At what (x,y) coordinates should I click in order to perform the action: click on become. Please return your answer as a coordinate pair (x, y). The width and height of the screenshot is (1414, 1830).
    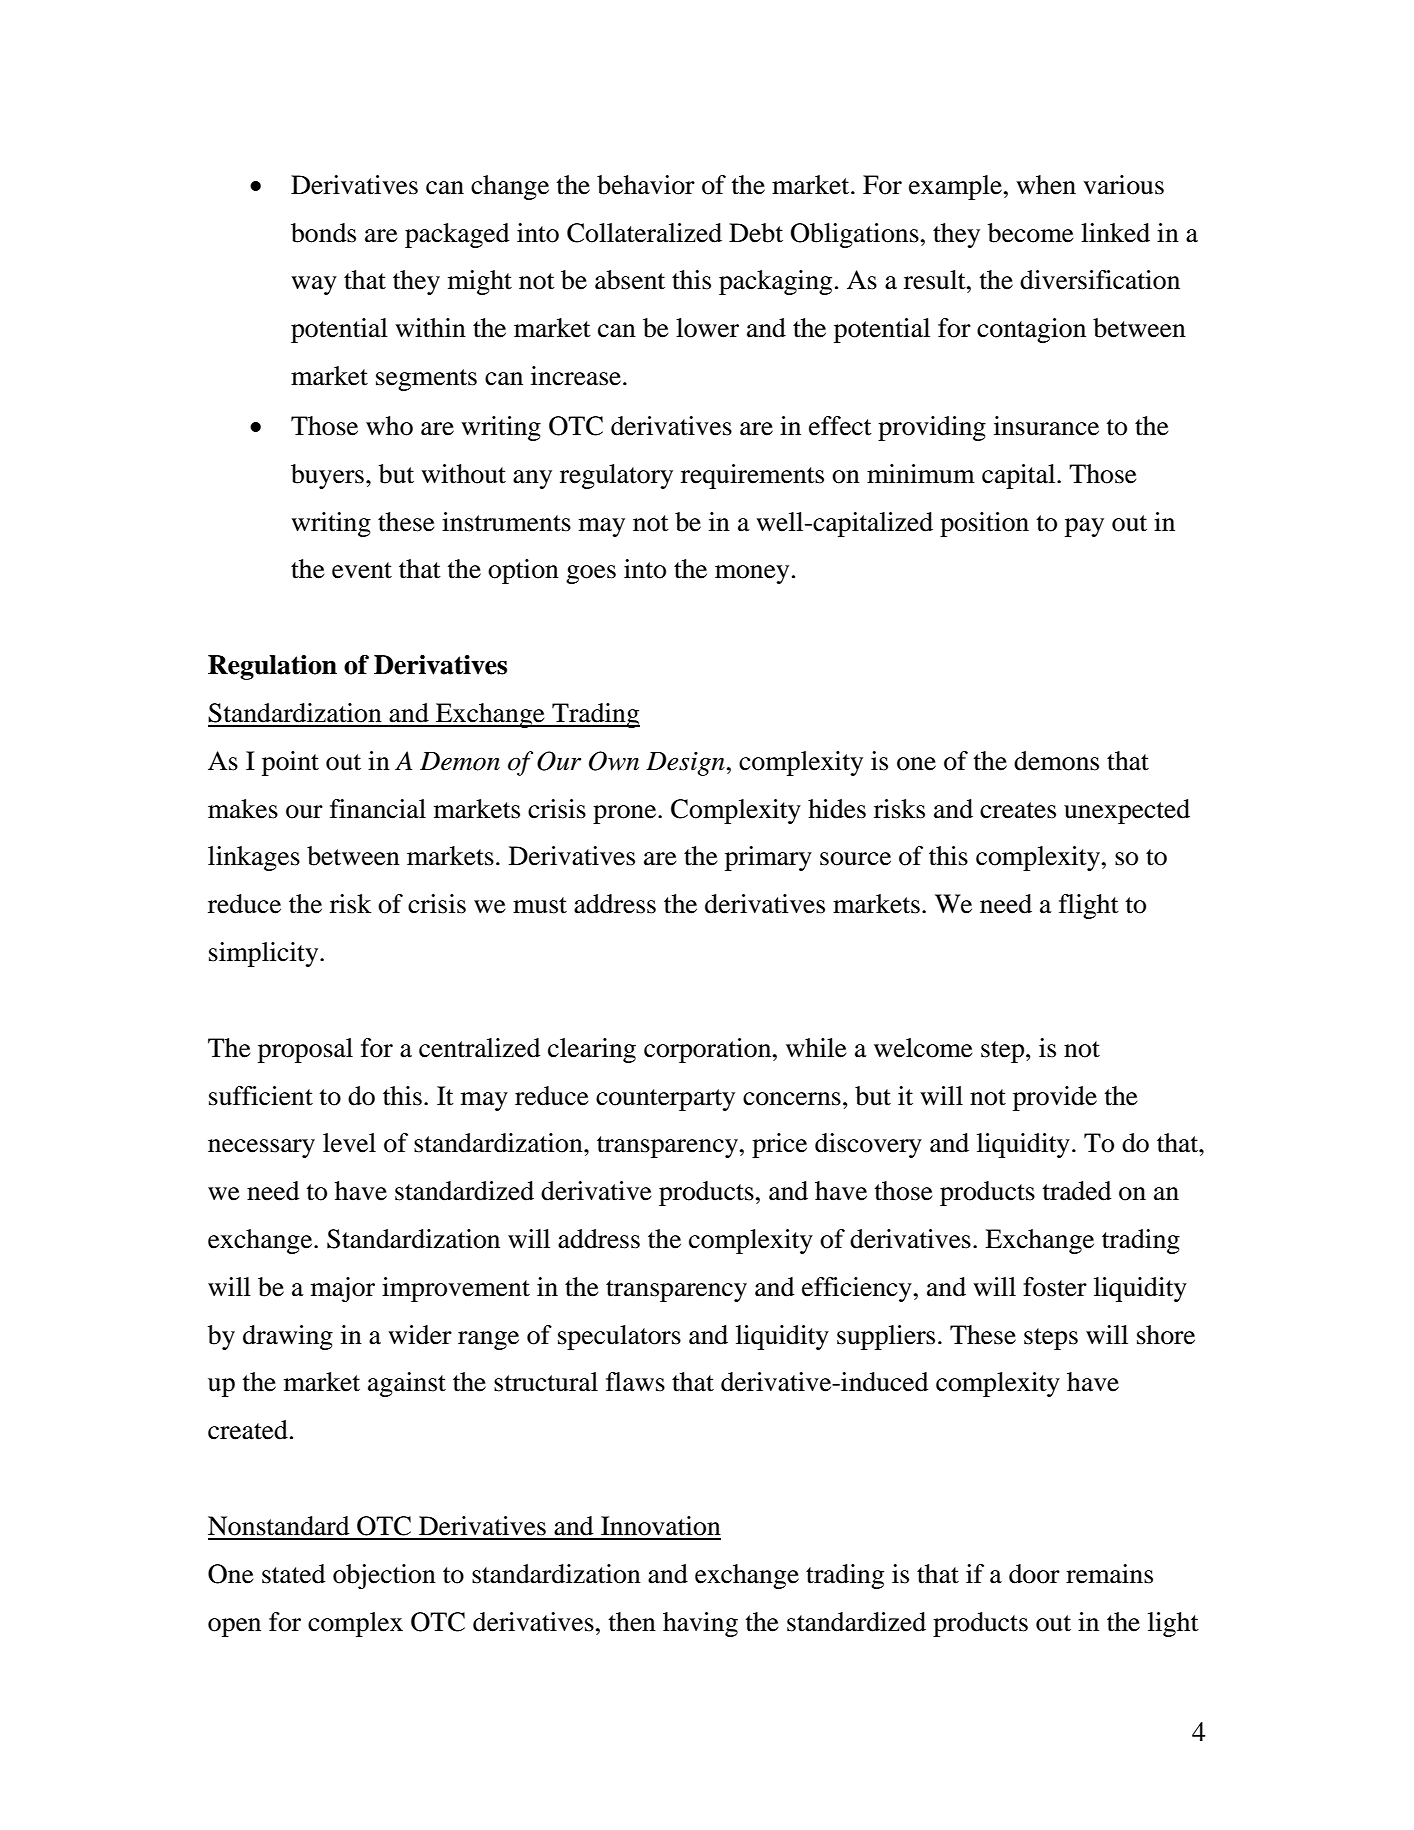
    Looking at the image, I should click on (1031, 233).
